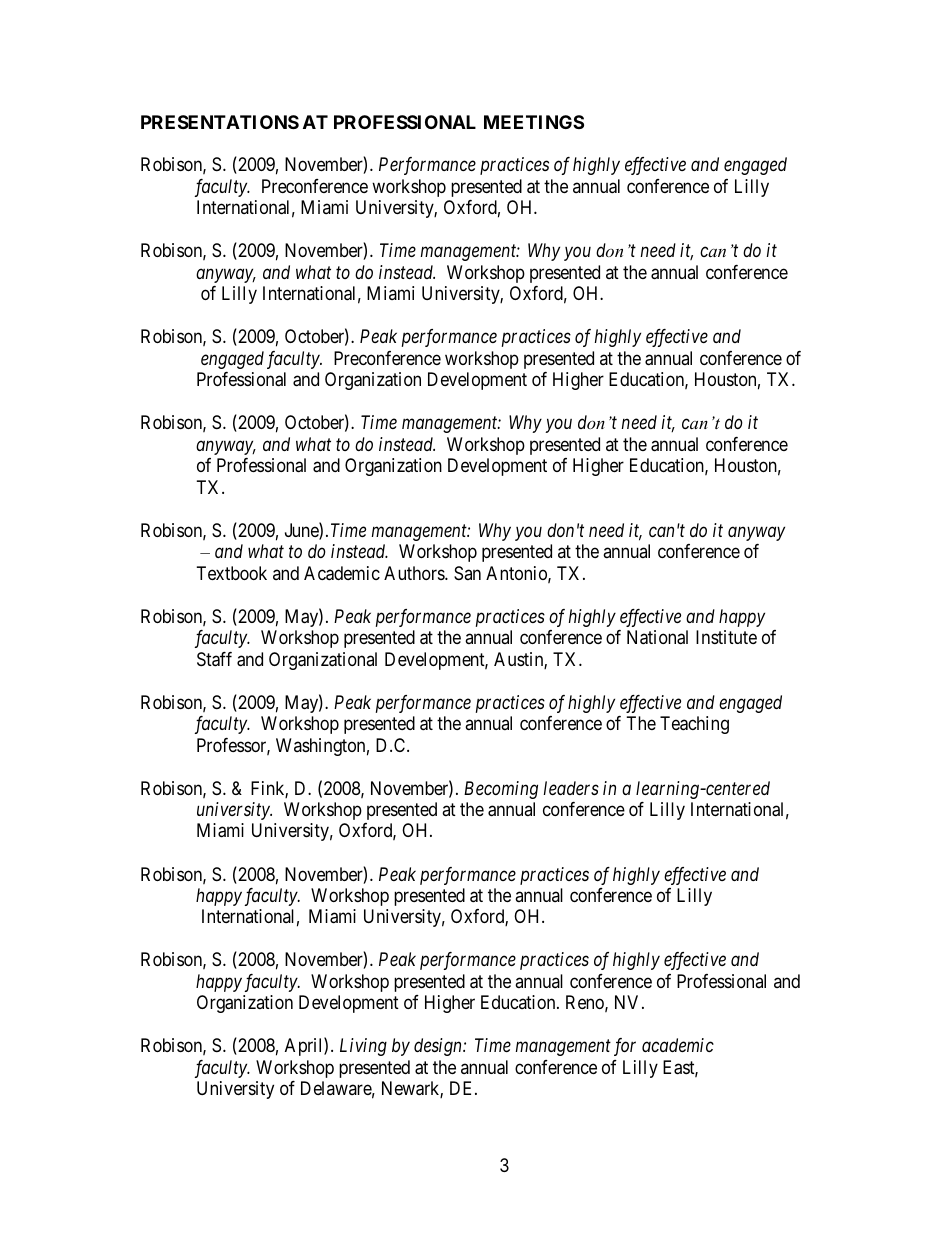 The height and width of the page is (1233, 952). Describe the element at coordinates (232, 573) in the page. I see `Textbook` at that location.
